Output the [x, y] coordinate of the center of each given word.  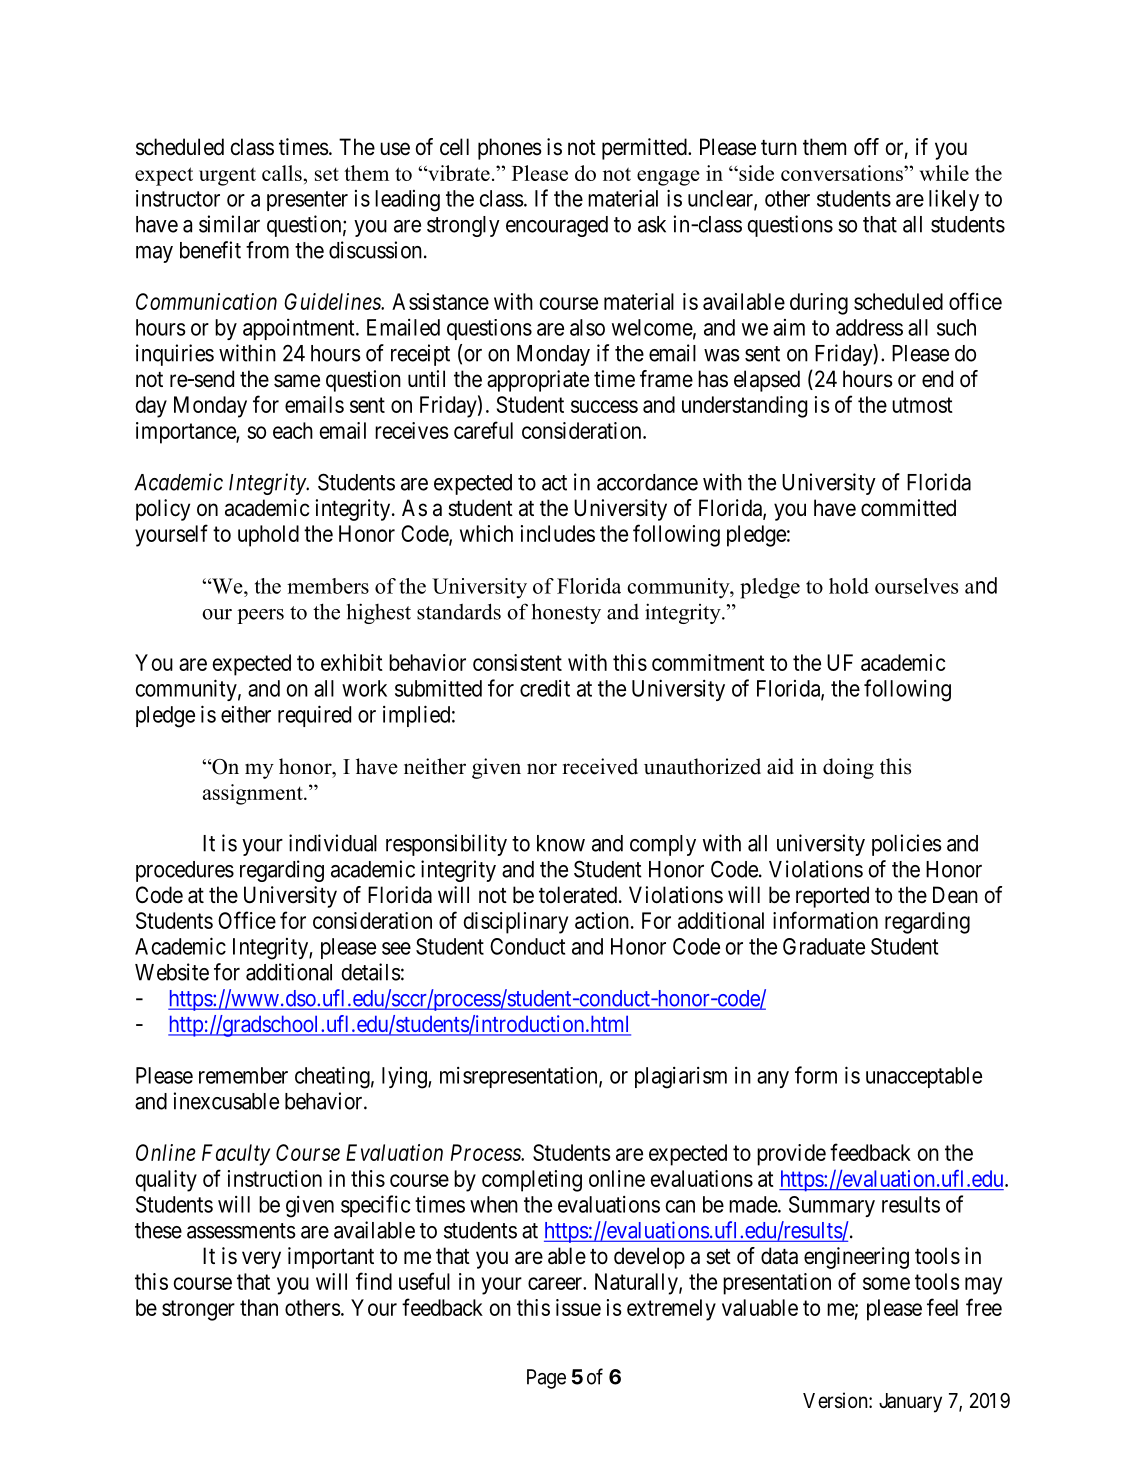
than [259, 1307]
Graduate [824, 946]
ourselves [916, 586]
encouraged [557, 226]
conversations [843, 173]
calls [282, 173]
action [602, 920]
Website [172, 972]
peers [260, 616]
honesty [566, 613]
